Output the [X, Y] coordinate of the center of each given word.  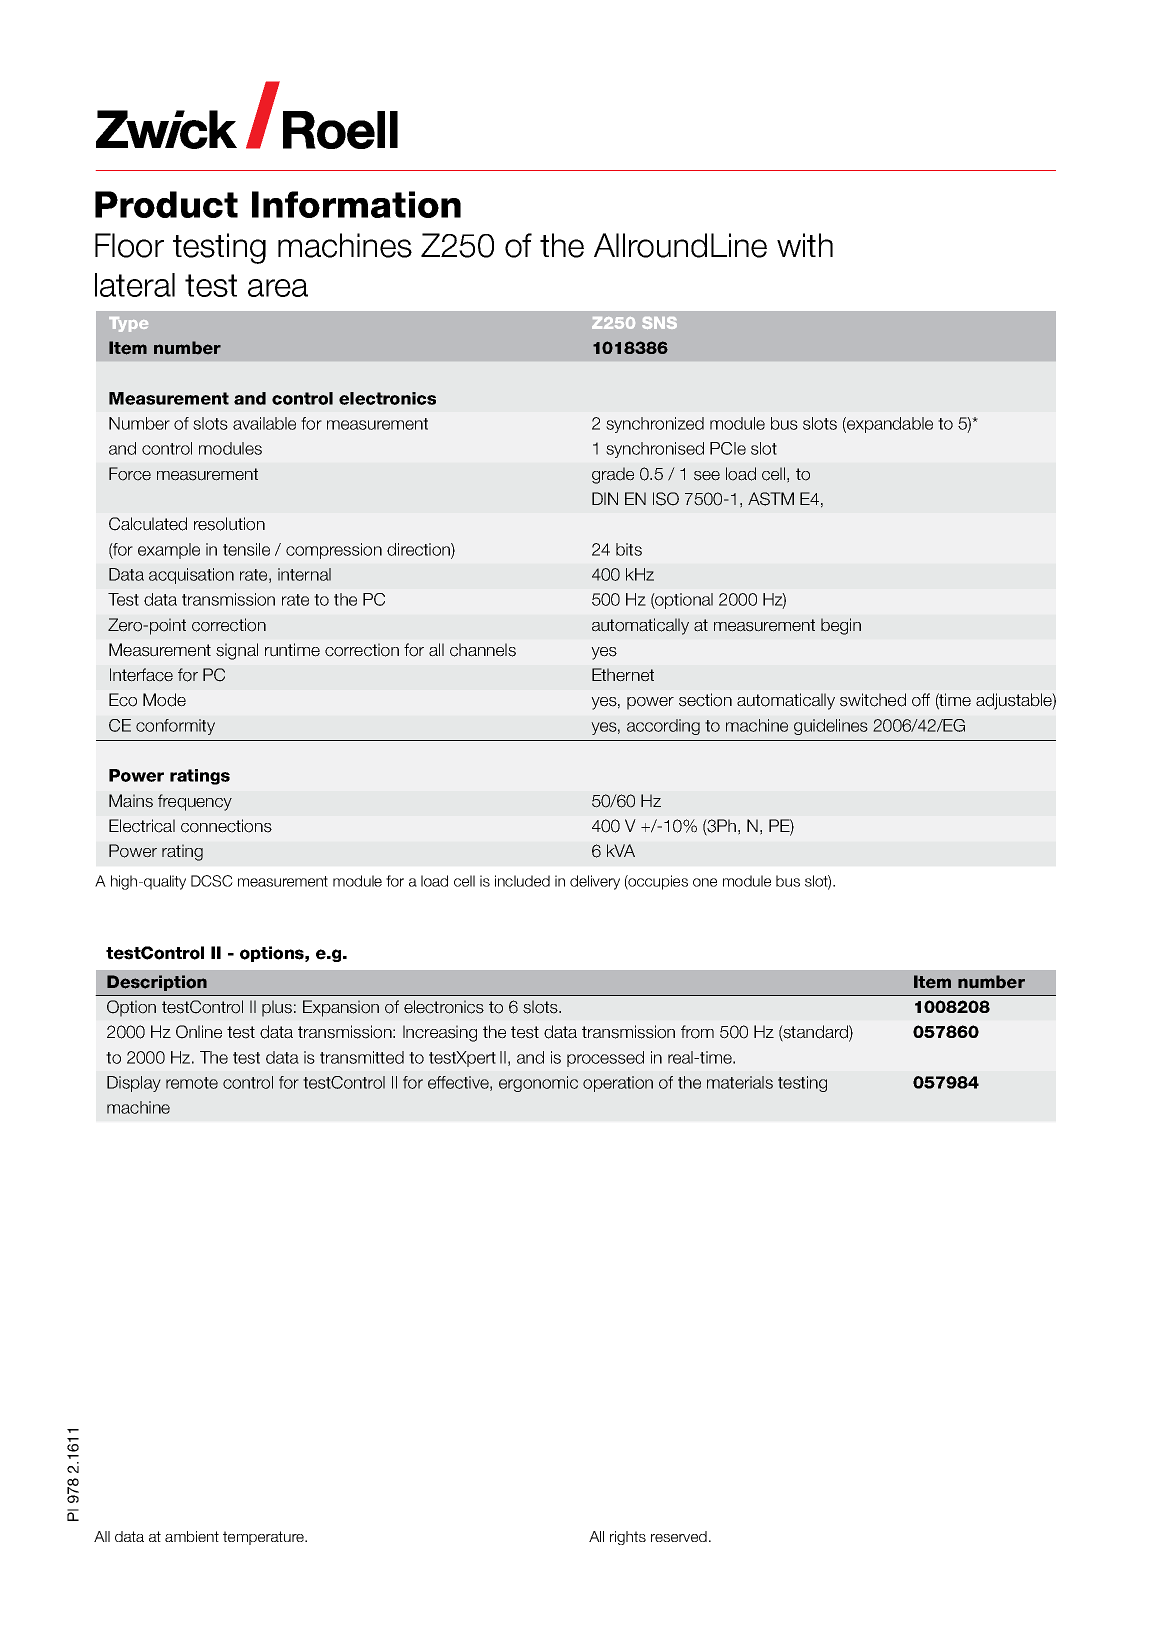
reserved [679, 1536]
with [805, 245]
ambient [192, 1536]
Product [166, 204]
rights [628, 1538]
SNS [659, 323]
